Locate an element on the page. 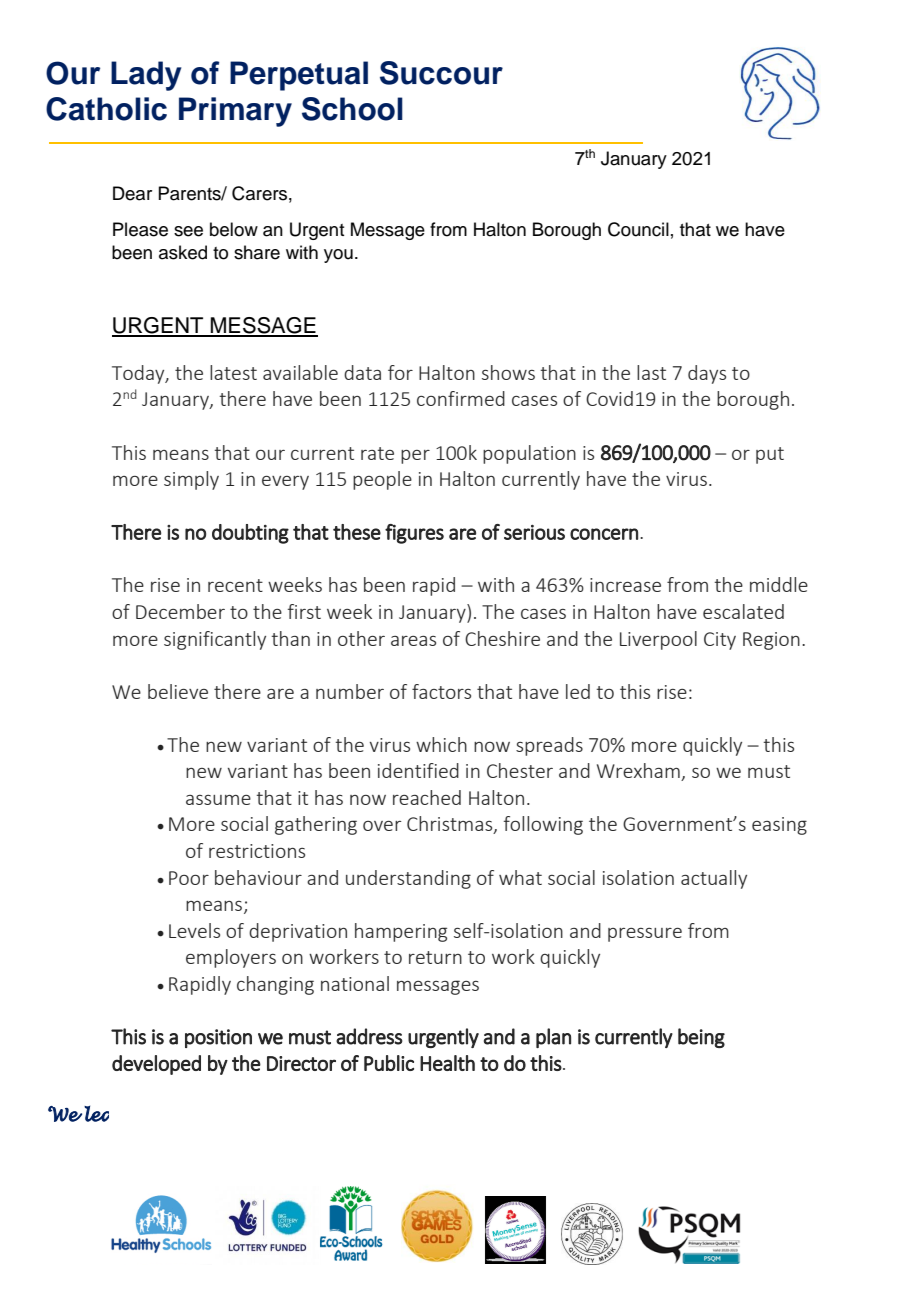 This page has height=1308, width=924. position is located at coordinates (218, 1038).
